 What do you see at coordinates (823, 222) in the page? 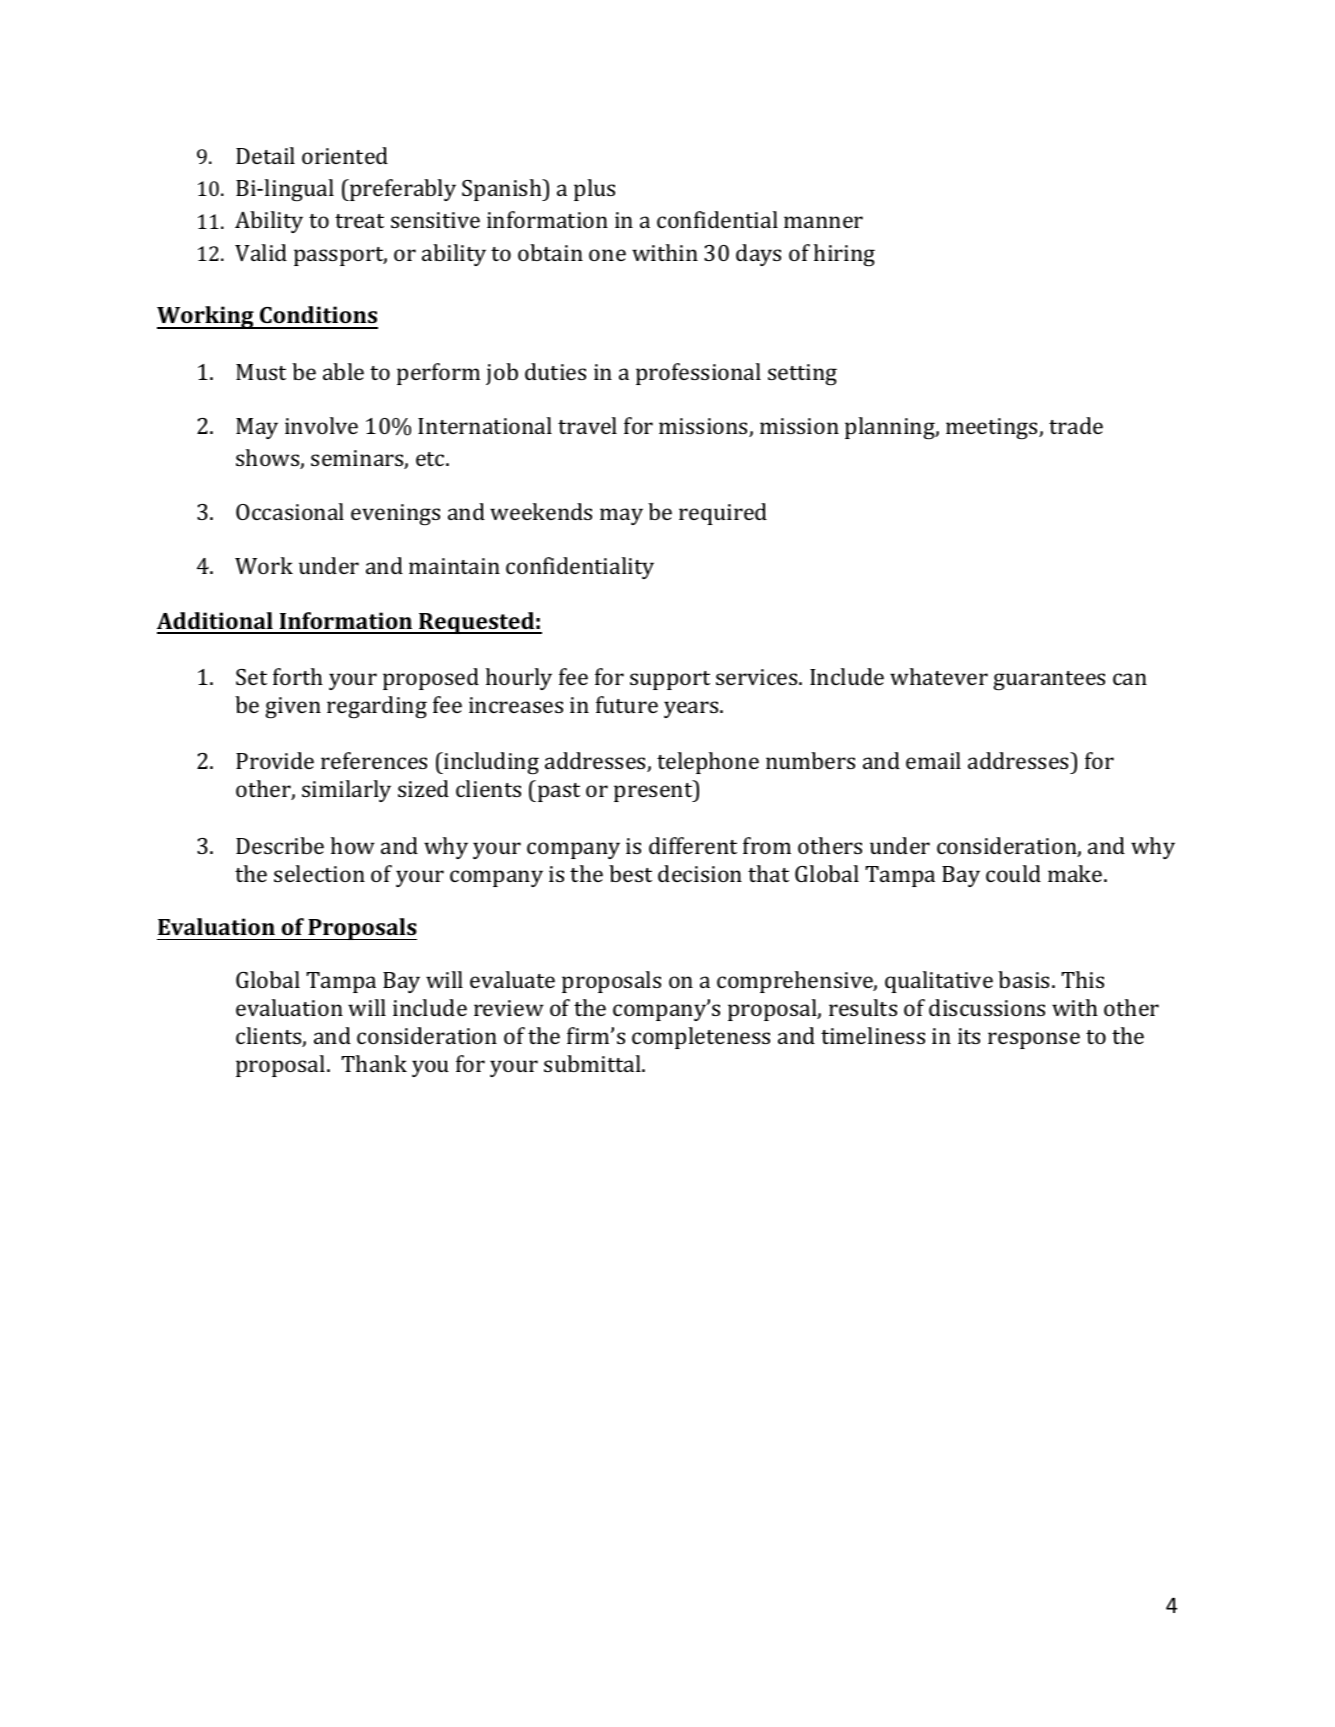
I see `manner` at bounding box center [823, 222].
